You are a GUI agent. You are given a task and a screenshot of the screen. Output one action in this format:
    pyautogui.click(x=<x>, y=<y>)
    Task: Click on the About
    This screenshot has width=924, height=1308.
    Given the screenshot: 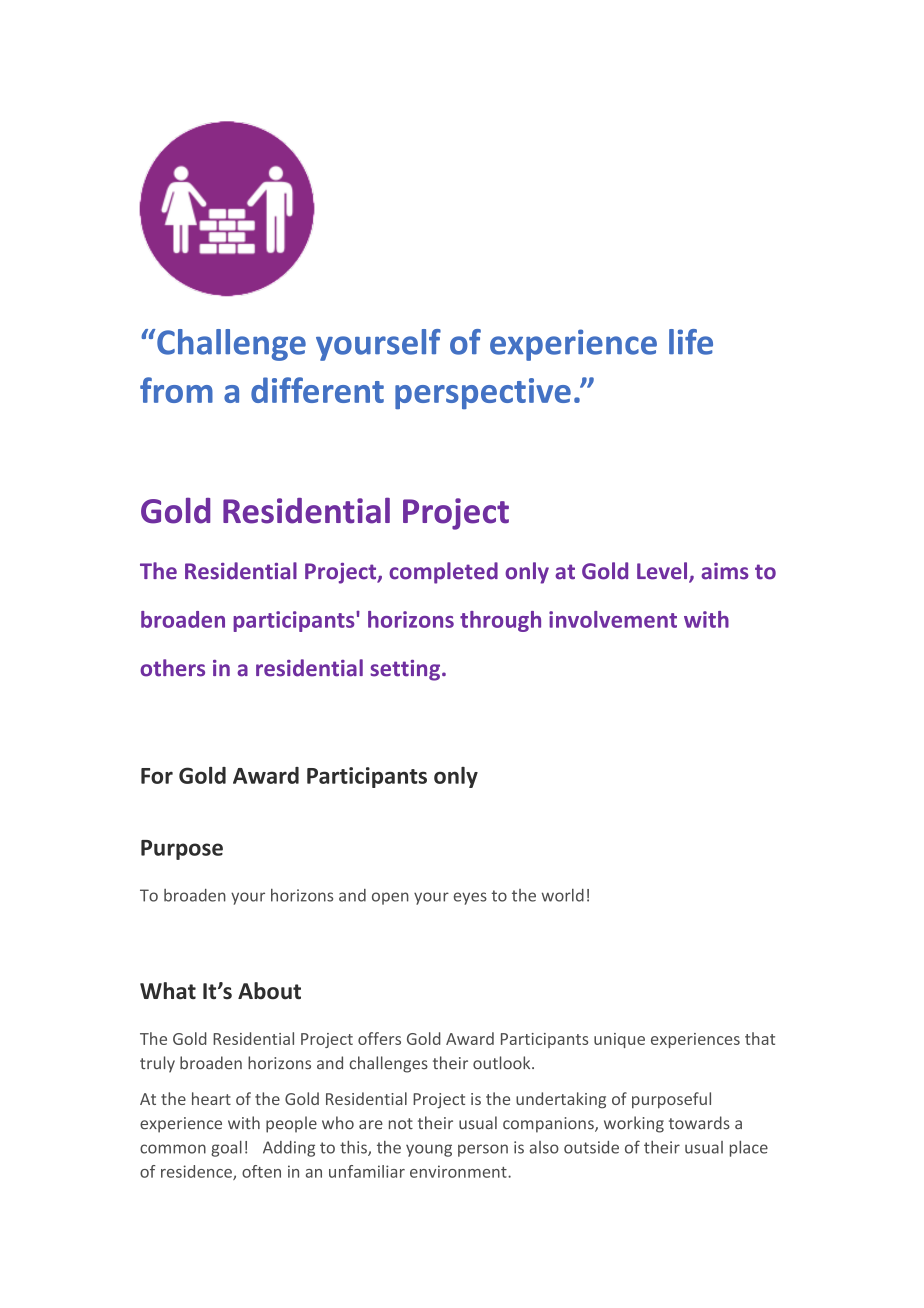 What is the action you would take?
    pyautogui.click(x=269, y=991)
